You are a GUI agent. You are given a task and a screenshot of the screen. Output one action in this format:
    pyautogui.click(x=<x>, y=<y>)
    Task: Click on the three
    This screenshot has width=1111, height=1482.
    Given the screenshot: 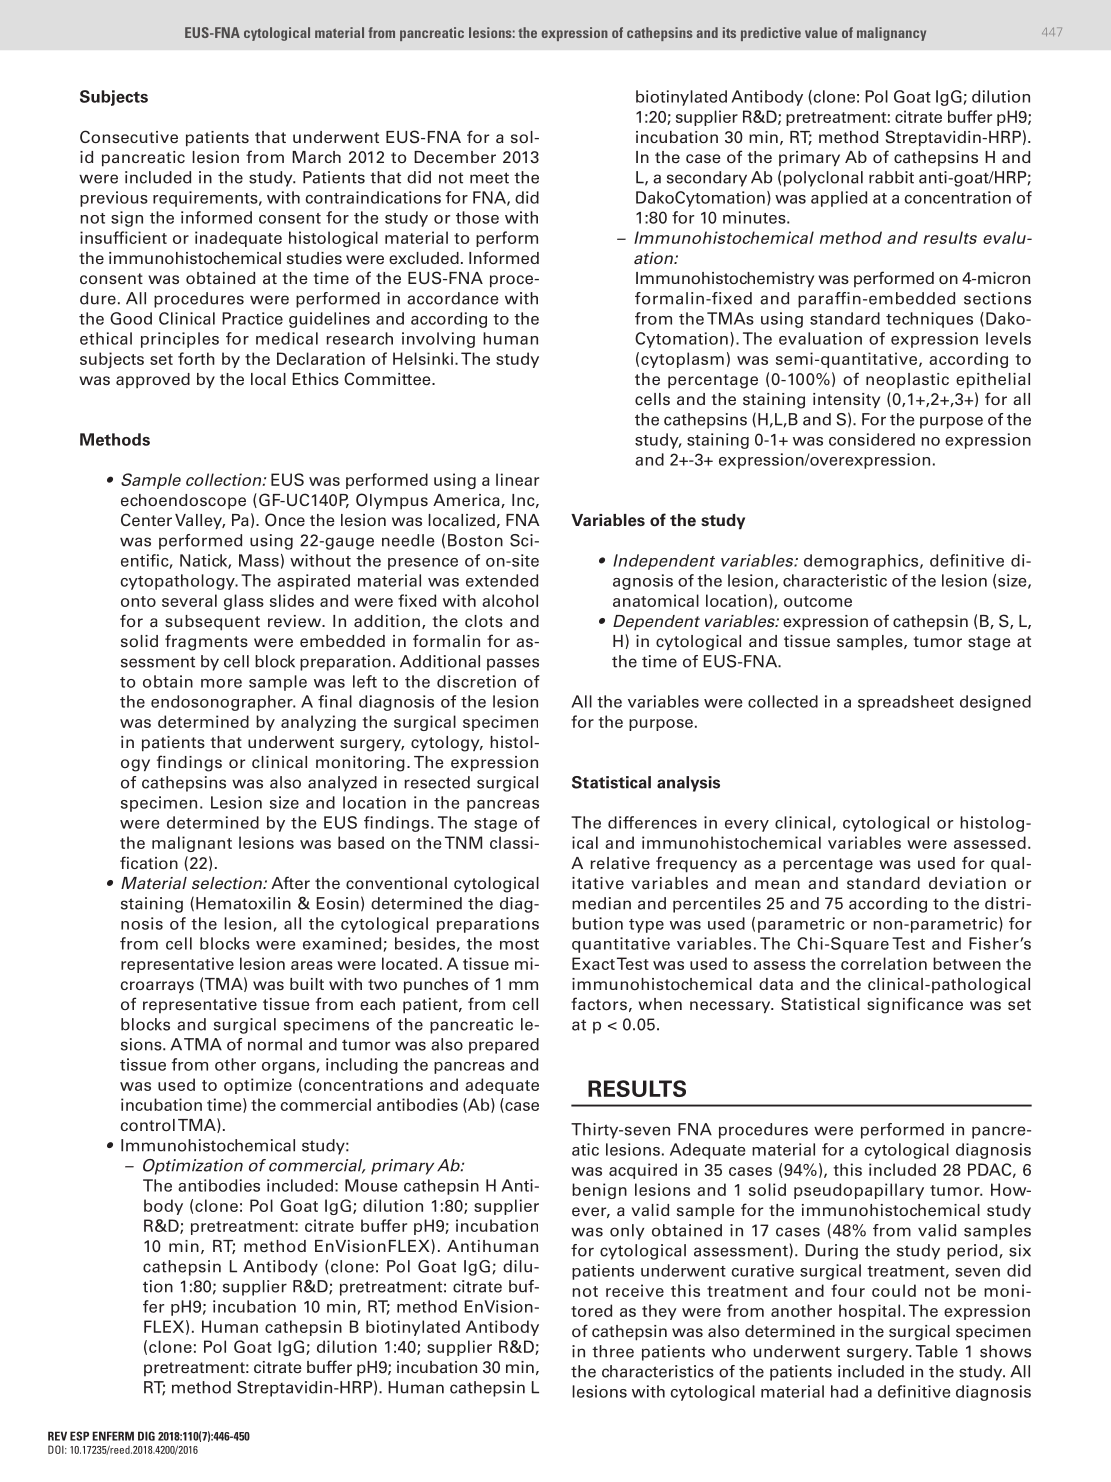 What is the action you would take?
    pyautogui.click(x=613, y=1351)
